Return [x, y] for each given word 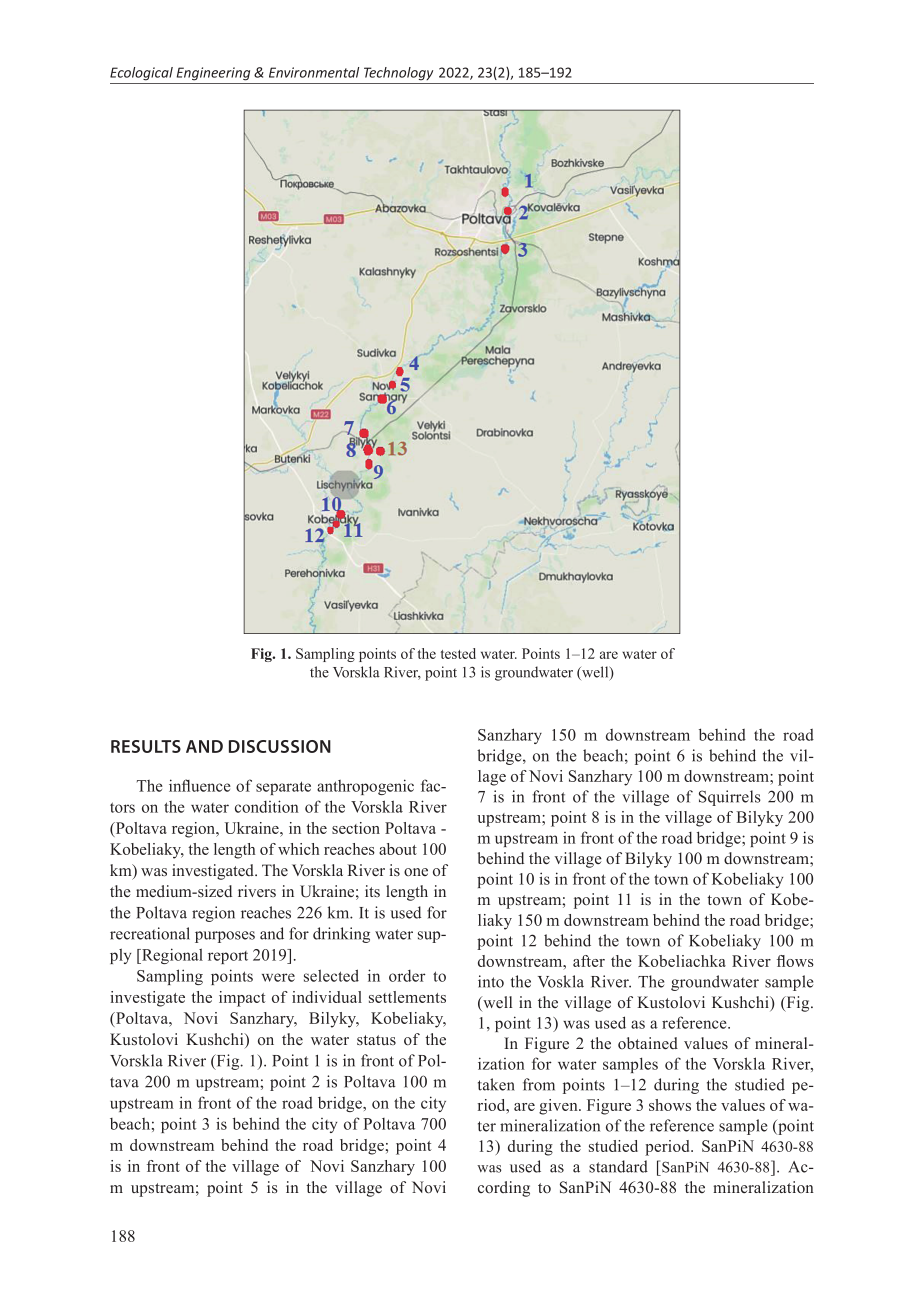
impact [242, 999]
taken [496, 1084]
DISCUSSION [280, 746]
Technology [398, 74]
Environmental [314, 72]
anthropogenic [365, 787]
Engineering [213, 74]
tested [458, 653]
